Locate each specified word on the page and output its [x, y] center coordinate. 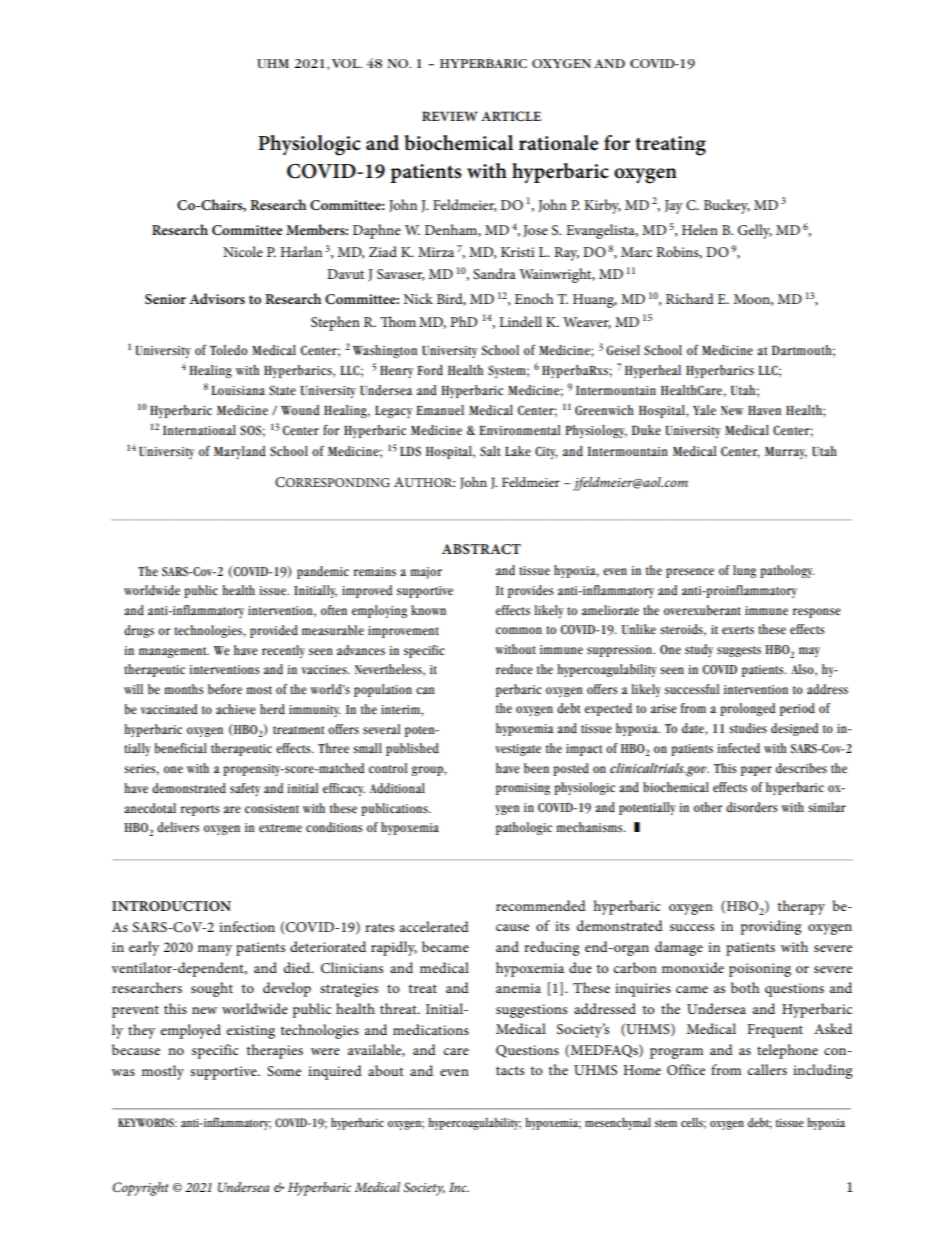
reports [200, 810]
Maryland [240, 452]
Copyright [141, 1189]
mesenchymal [618, 1124]
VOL [347, 63]
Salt [490, 451]
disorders [751, 807]
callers [767, 1069]
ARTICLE [511, 116]
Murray [786, 453]
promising [523, 789]
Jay [674, 207]
